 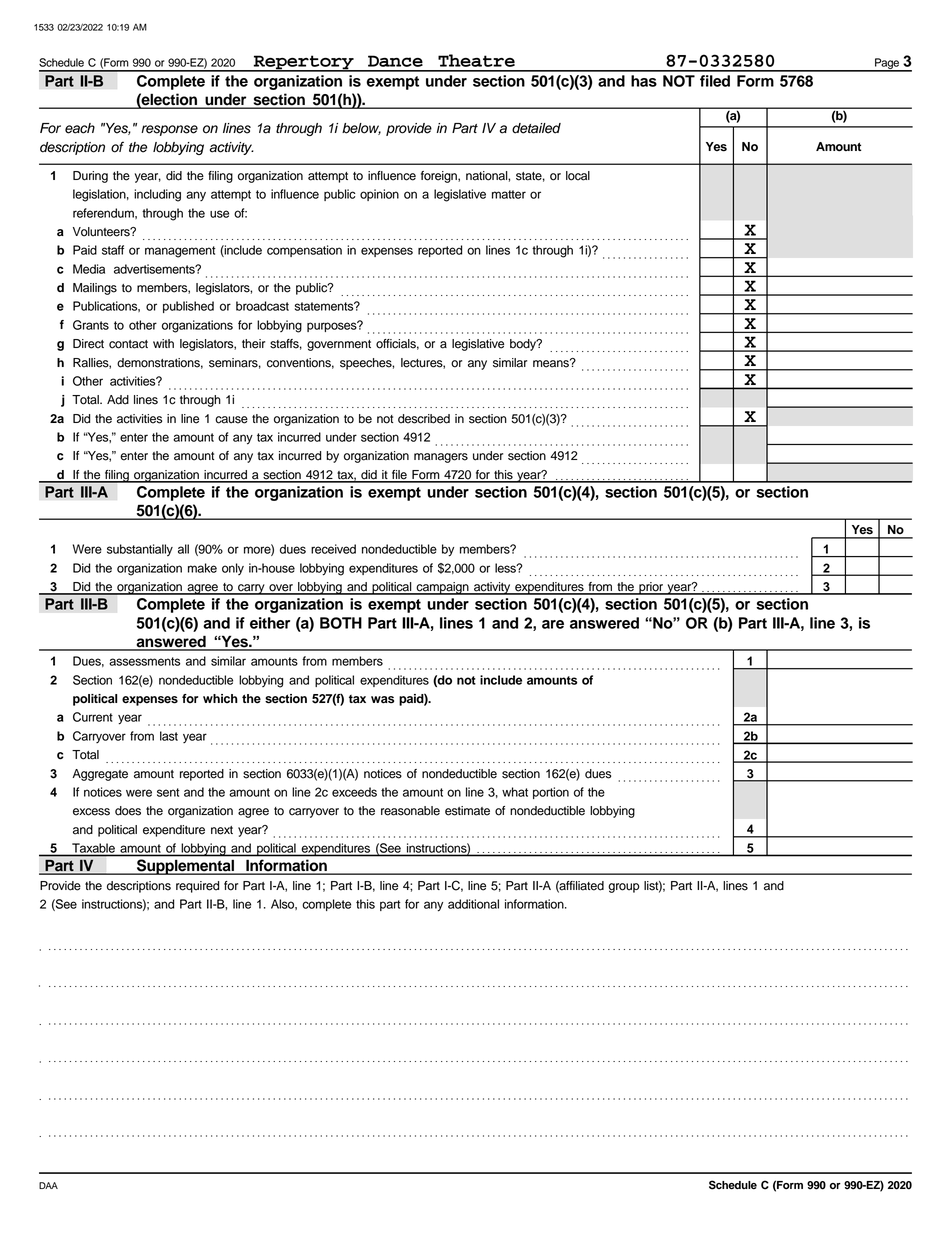 I want to click on Theatre, so click(x=476, y=60).
